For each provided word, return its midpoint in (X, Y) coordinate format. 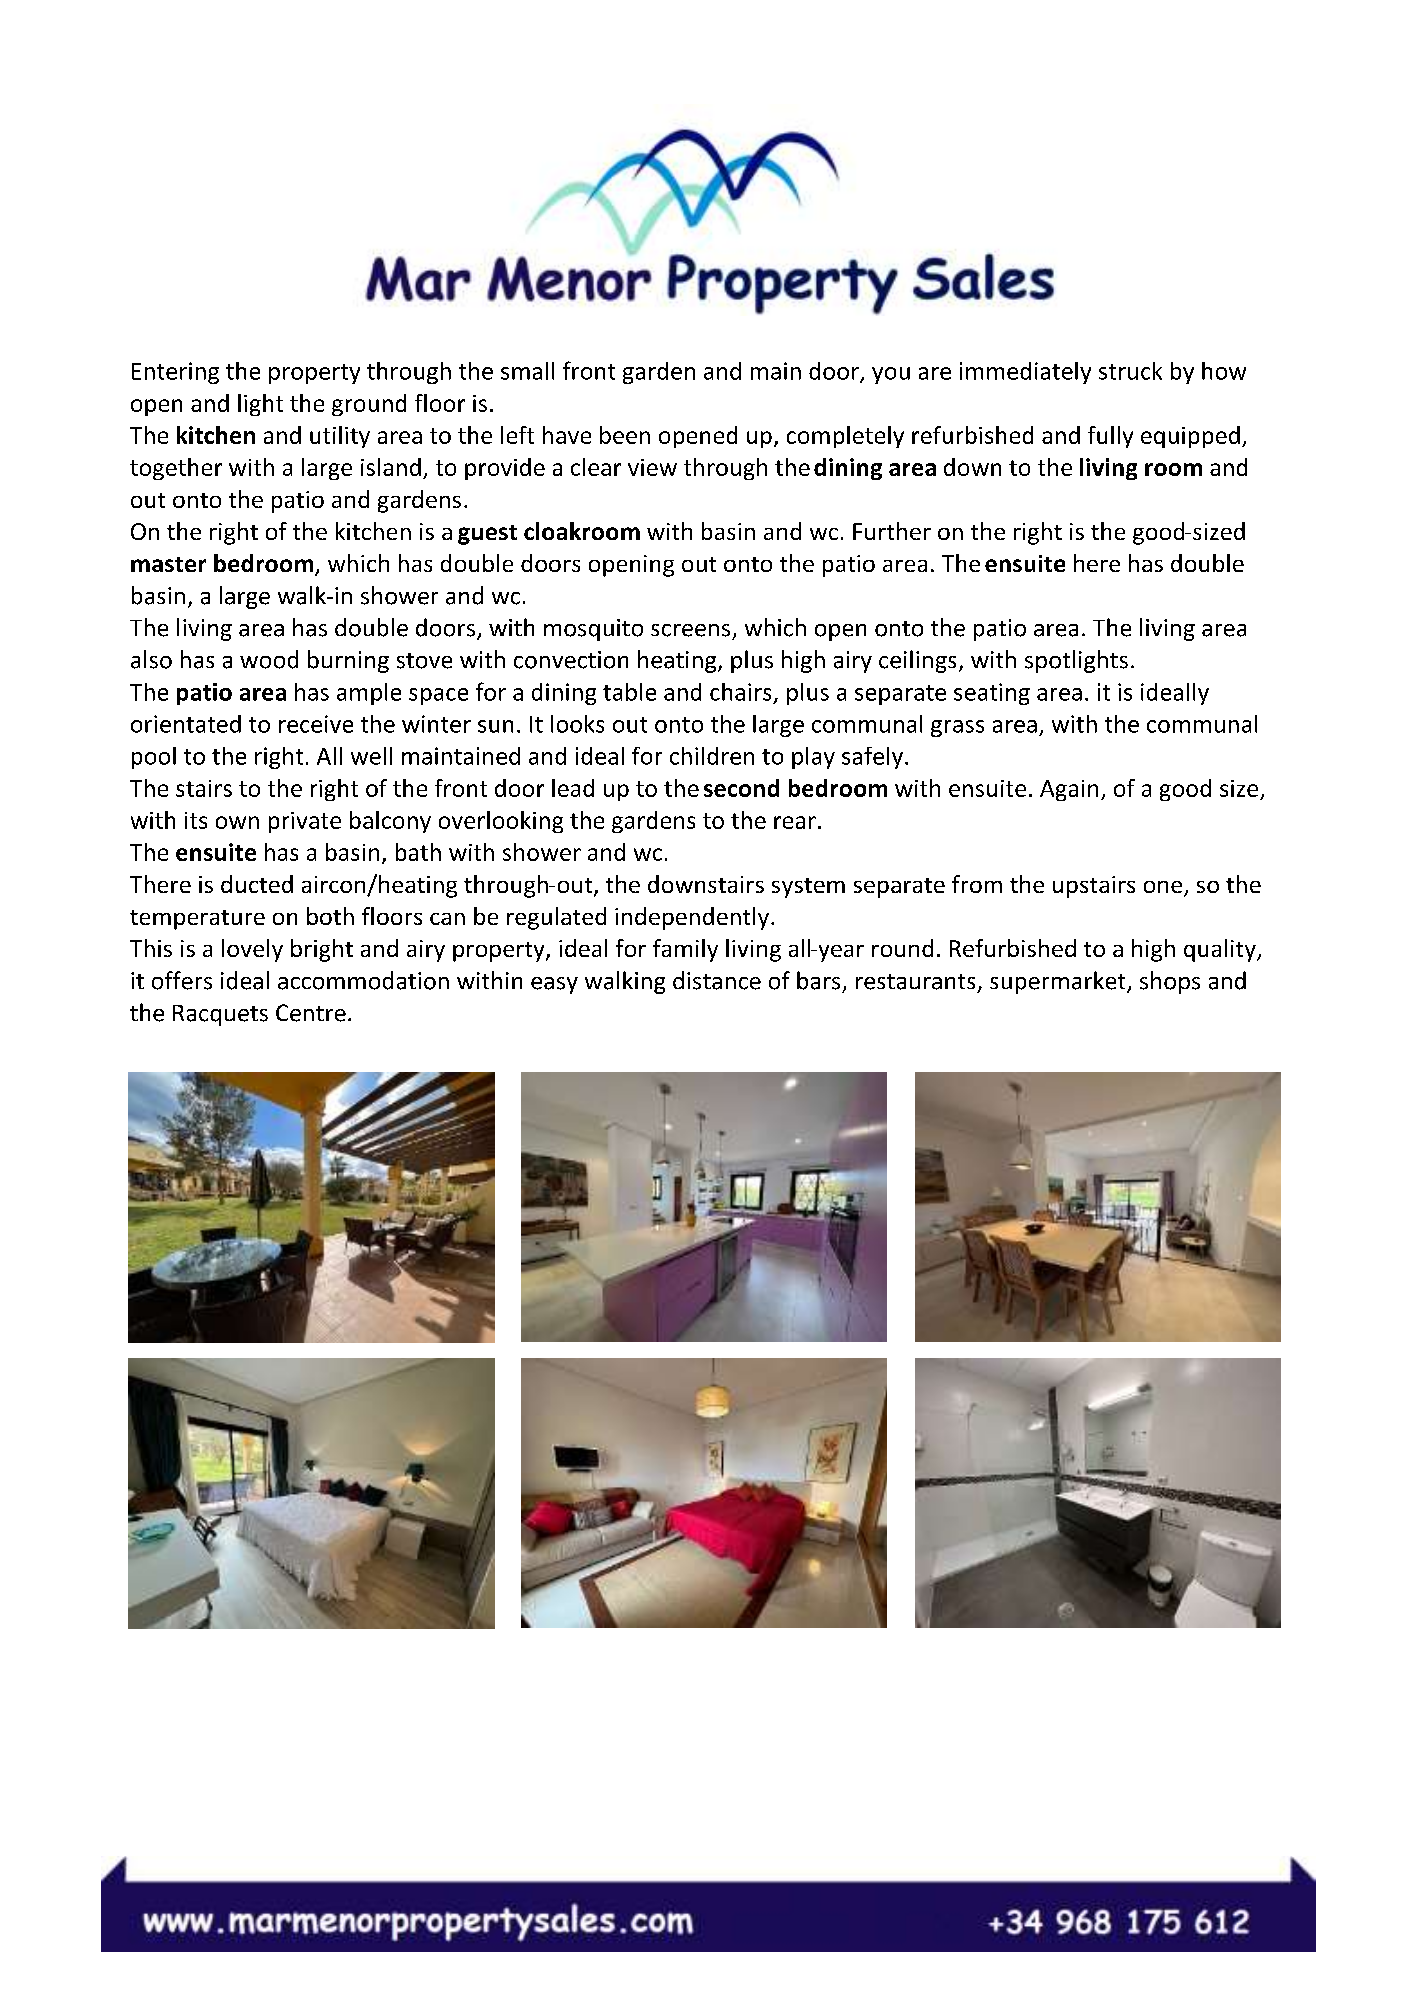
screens (690, 630)
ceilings (917, 661)
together (176, 469)
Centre (311, 1013)
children (712, 756)
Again (1069, 790)
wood (269, 659)
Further (892, 531)
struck (1130, 371)
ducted (257, 884)
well (371, 756)
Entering (175, 373)
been (625, 435)
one (1164, 888)
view (652, 467)
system (808, 888)
